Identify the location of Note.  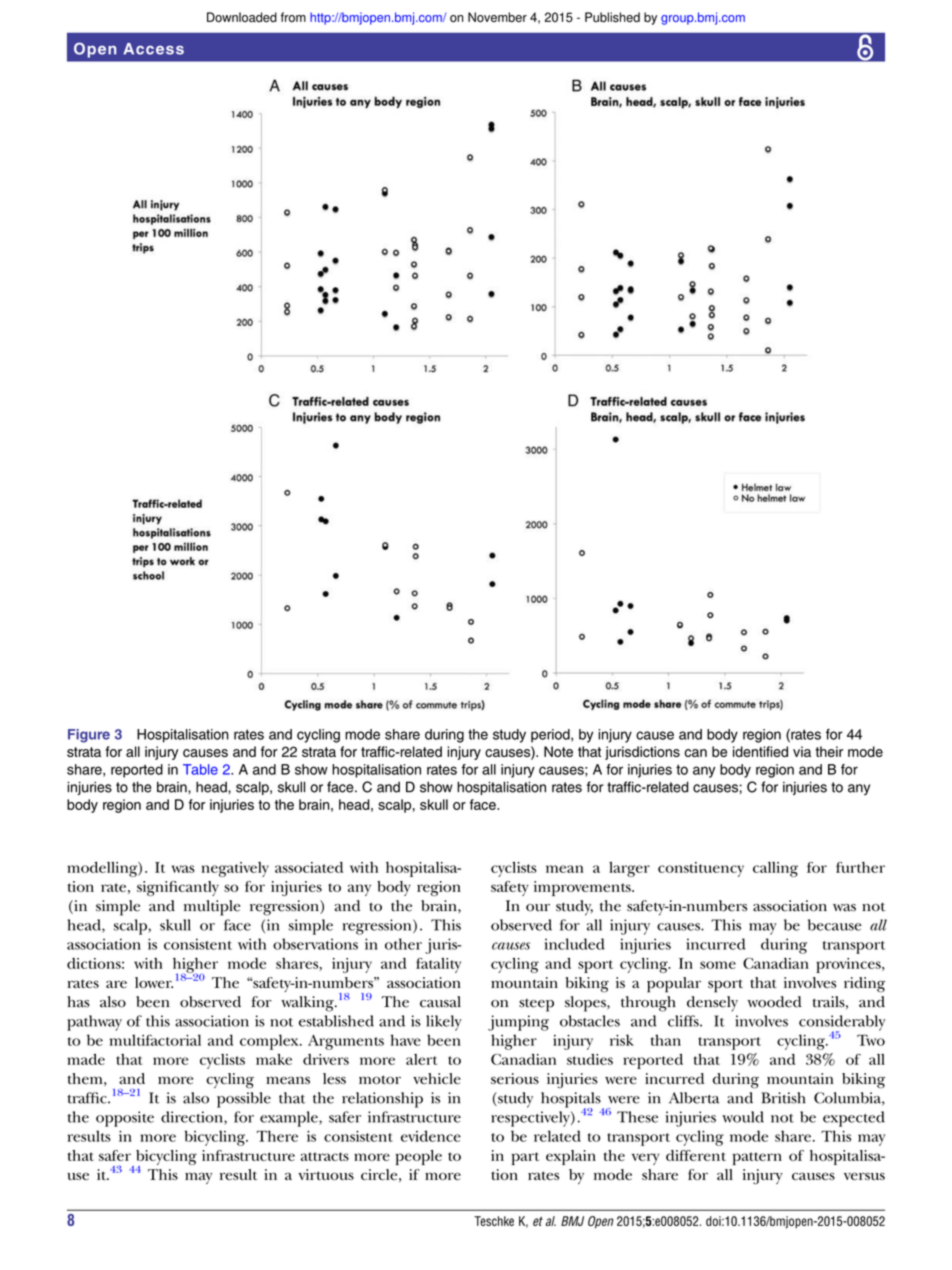
(558, 751).
